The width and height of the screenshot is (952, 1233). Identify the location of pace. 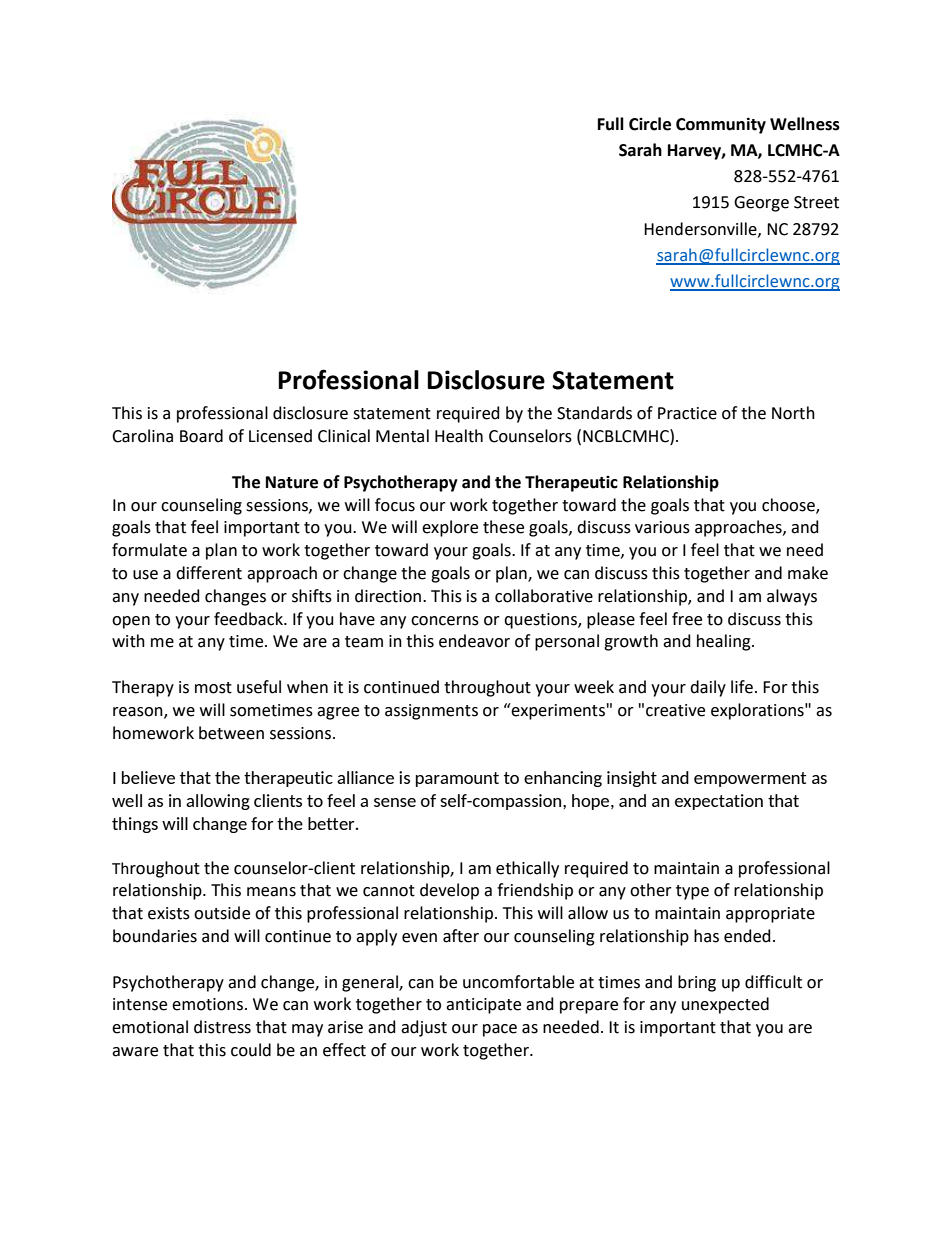
(500, 1030).
